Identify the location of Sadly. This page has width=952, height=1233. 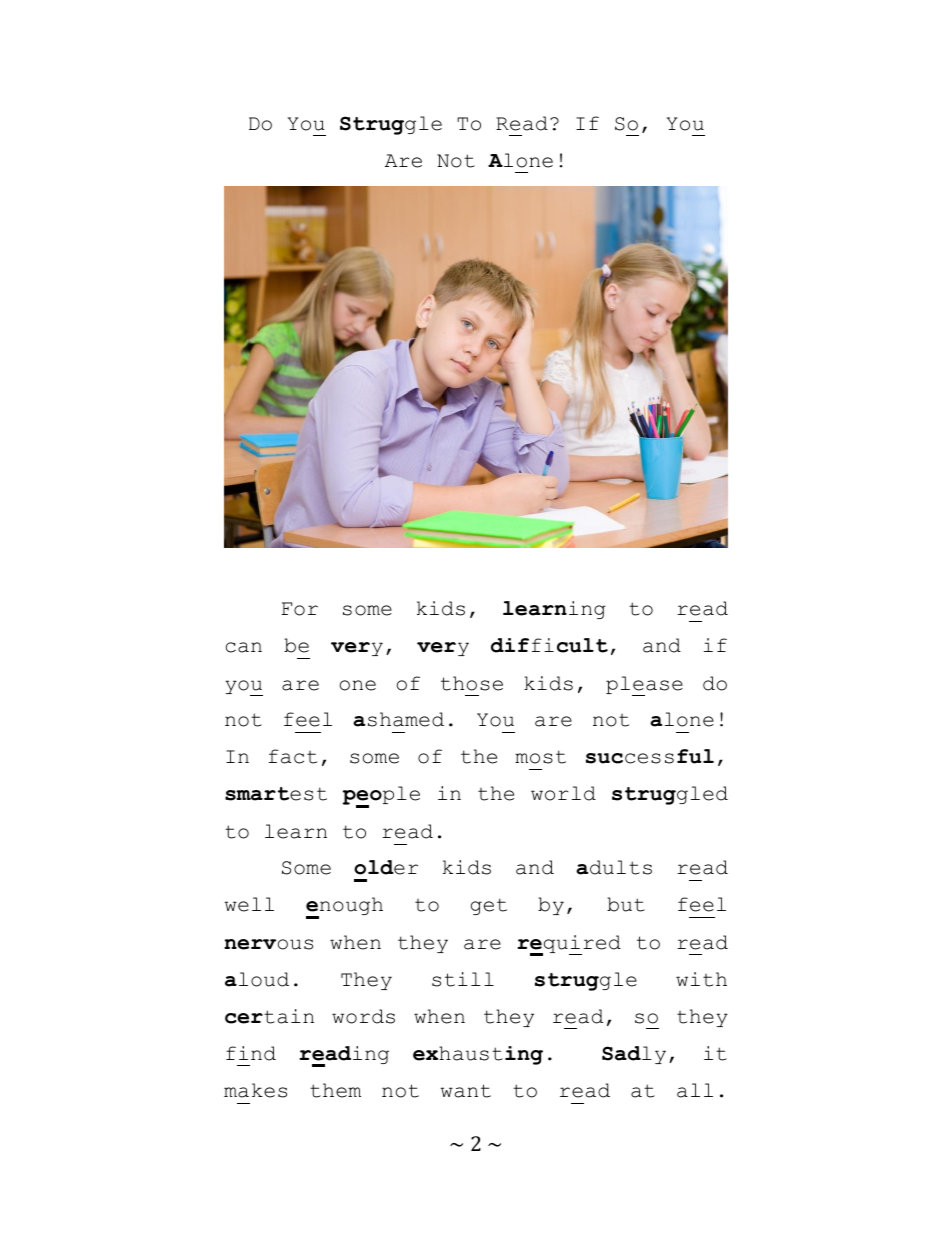
(634, 1055).
